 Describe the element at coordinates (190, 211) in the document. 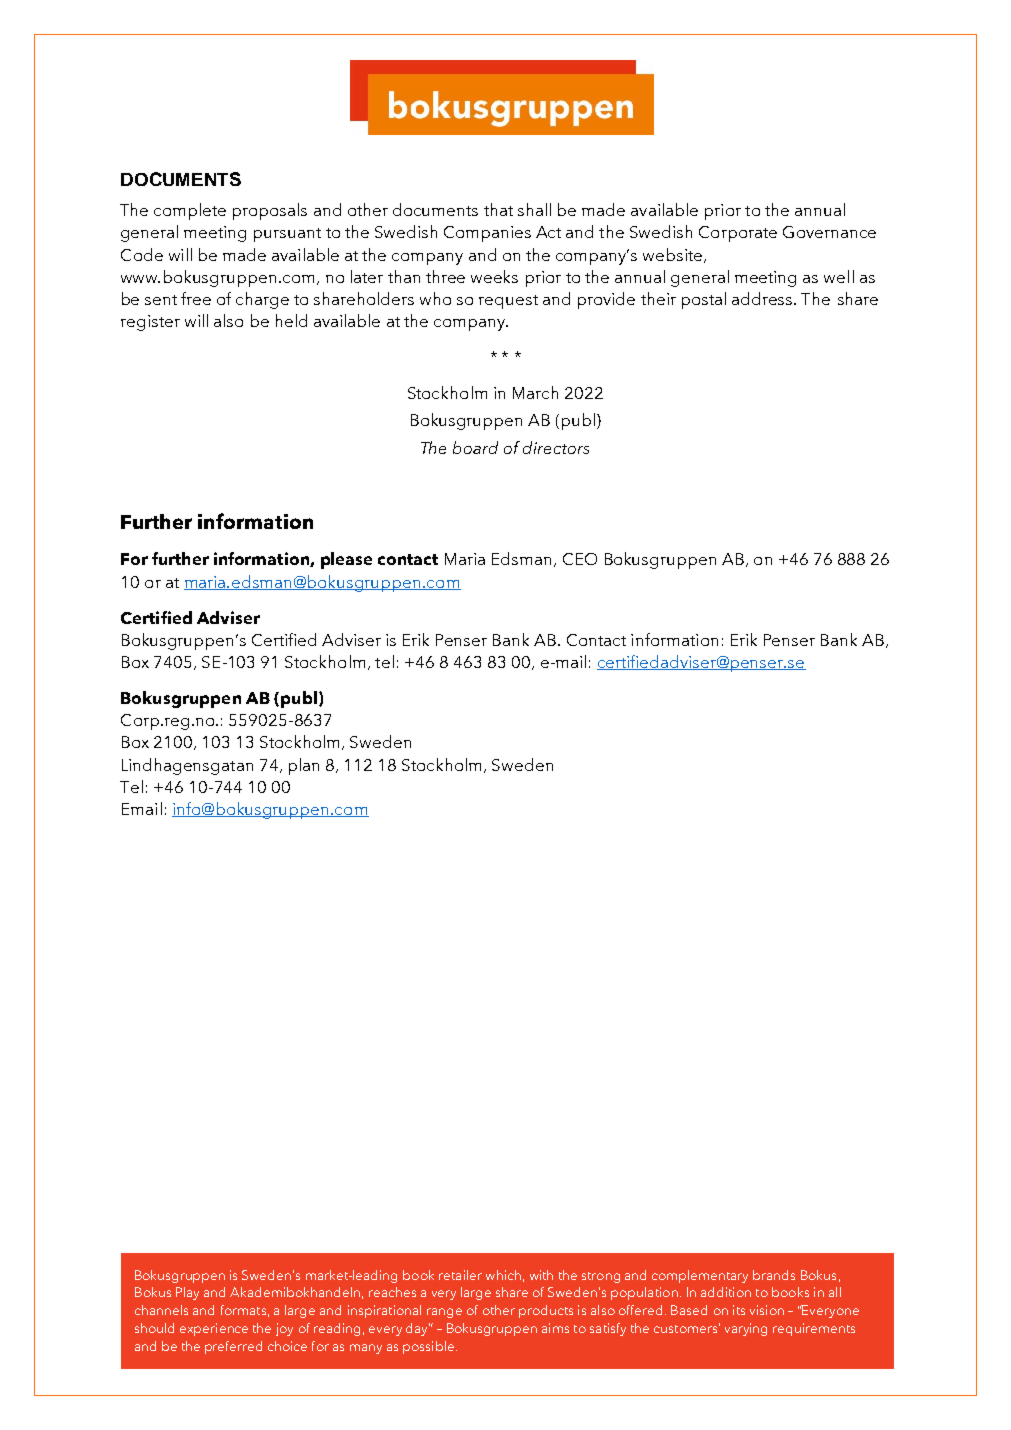

I see `complete` at that location.
